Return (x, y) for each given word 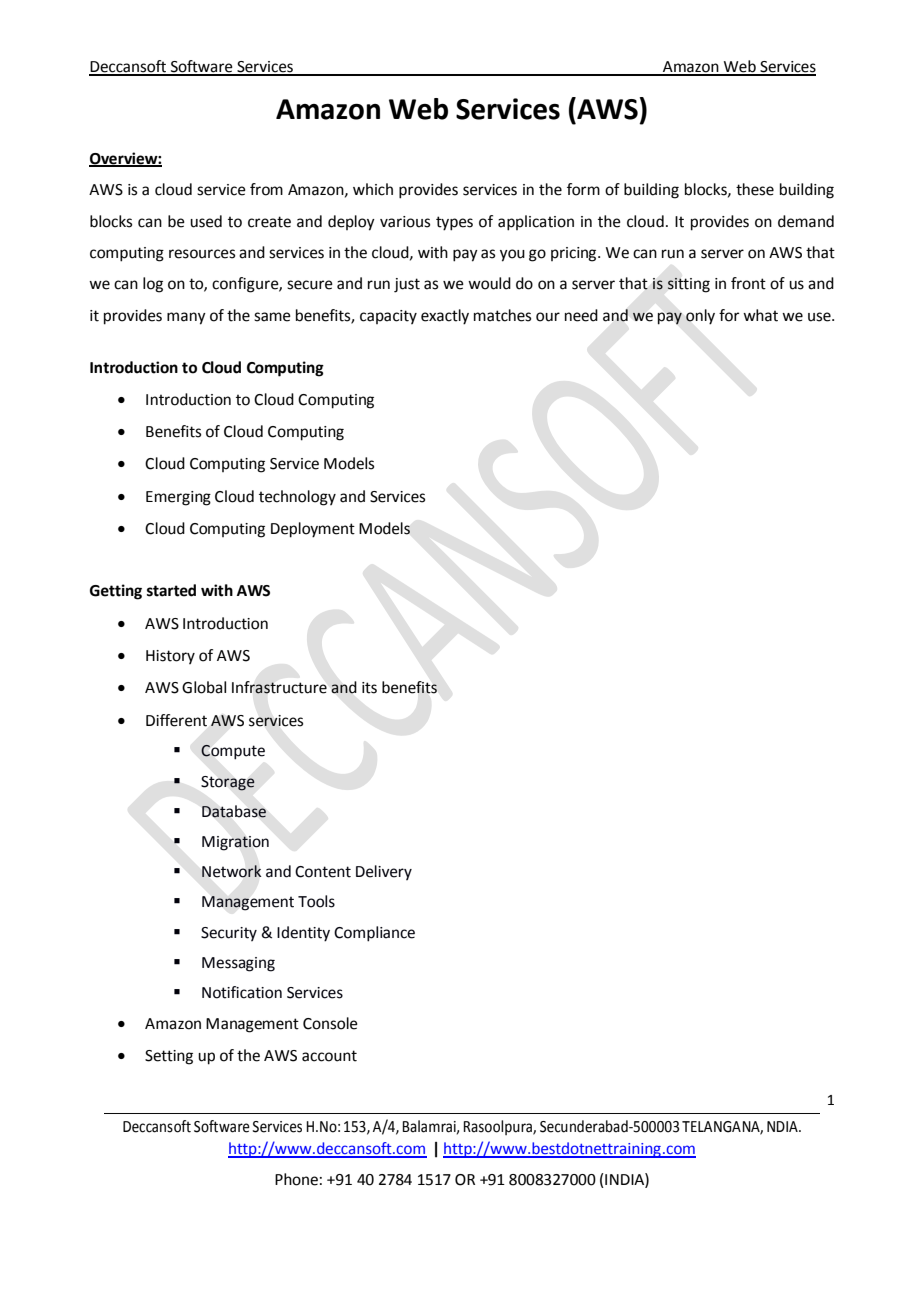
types (454, 223)
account (329, 1056)
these (755, 189)
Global (204, 687)
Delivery (384, 872)
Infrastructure (279, 687)
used (206, 221)
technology (297, 498)
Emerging (178, 498)
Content (323, 872)
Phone (296, 1179)
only (700, 317)
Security (229, 934)
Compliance (374, 934)
